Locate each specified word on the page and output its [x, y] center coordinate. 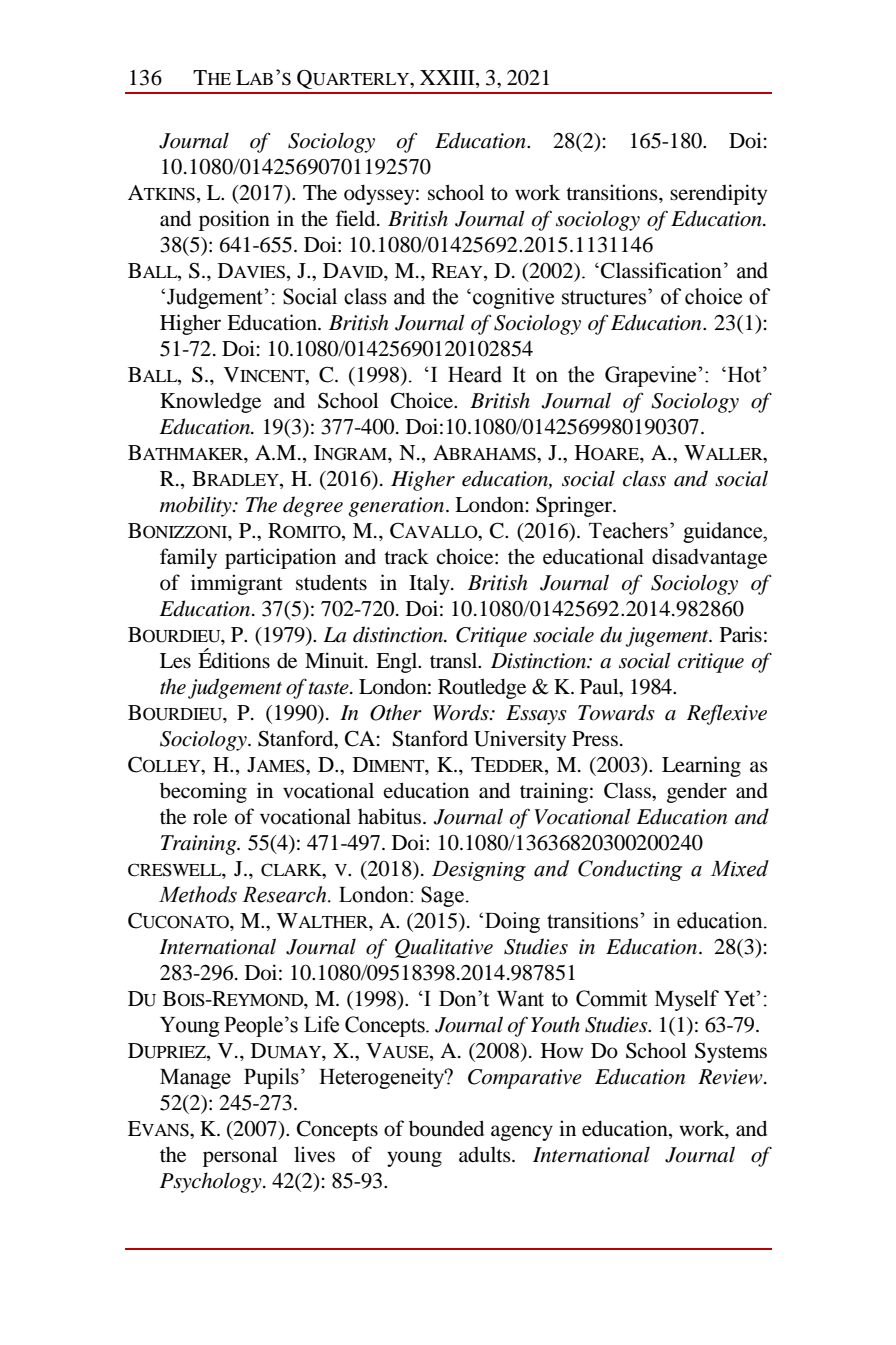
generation [397, 507]
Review [731, 1077]
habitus [389, 816]
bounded [446, 1128]
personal [240, 1156]
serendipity [718, 194]
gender [697, 793]
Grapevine [652, 376]
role [210, 817]
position [234, 220]
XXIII [448, 77]
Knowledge [210, 402]
